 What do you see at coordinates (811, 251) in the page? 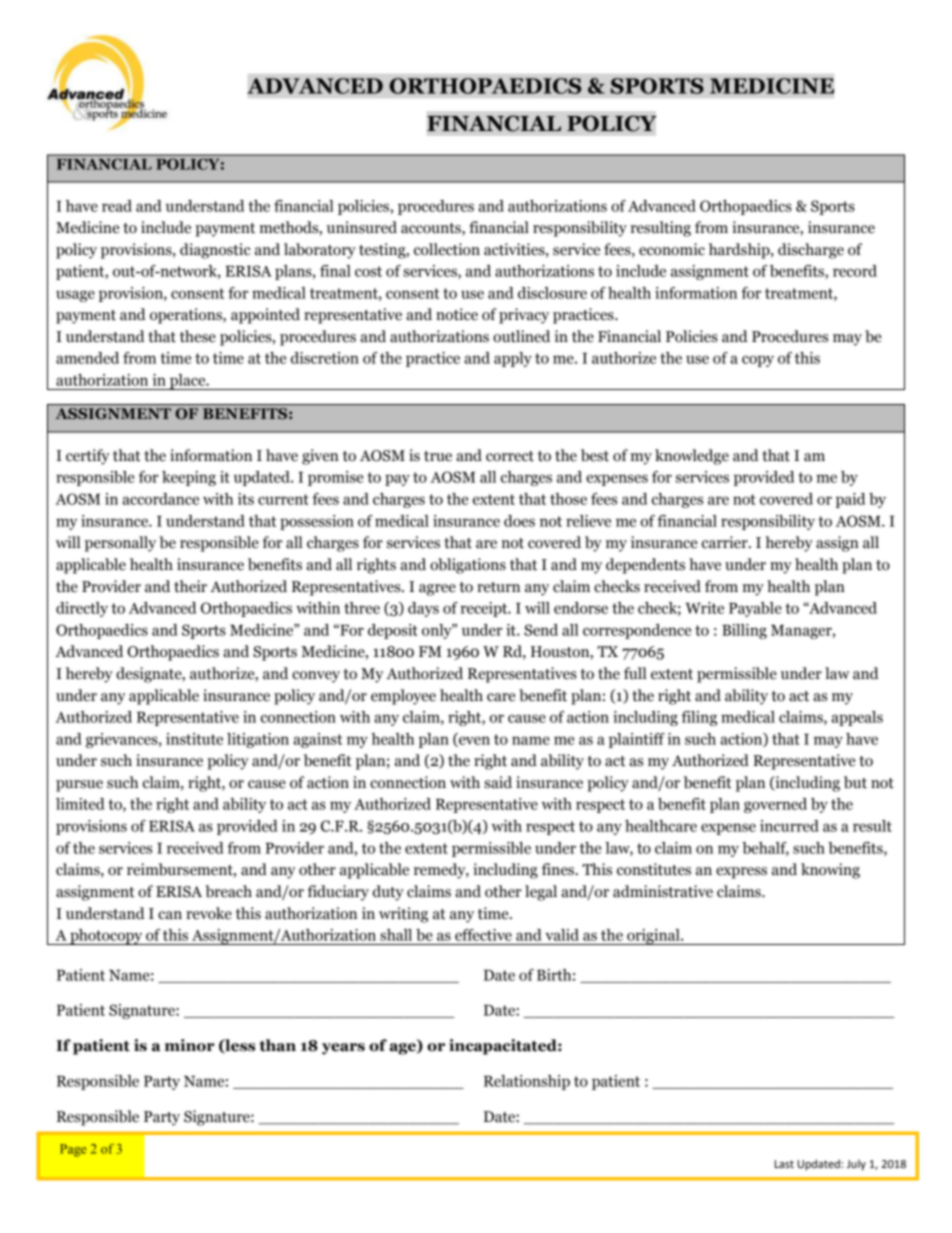
I see `discharge` at bounding box center [811, 251].
